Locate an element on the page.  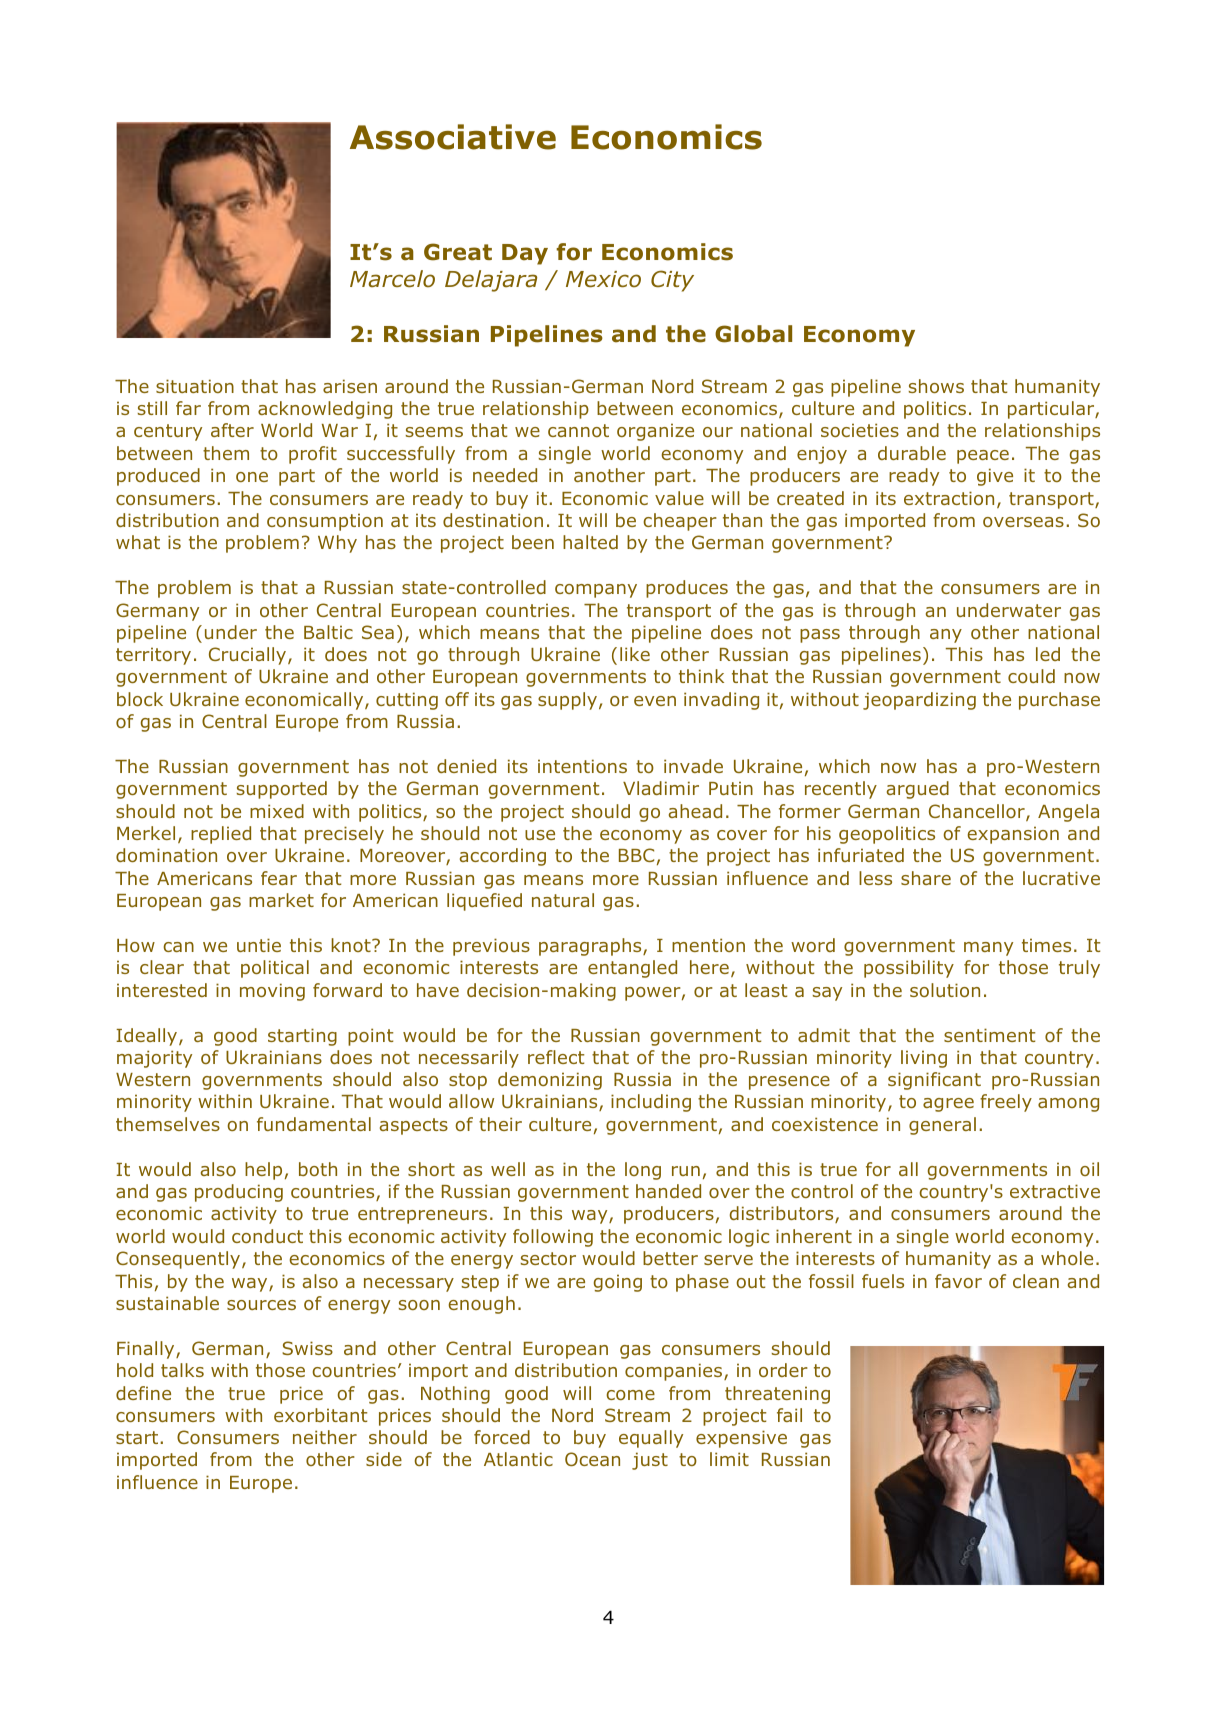
fundamental is located at coordinates (314, 1124).
